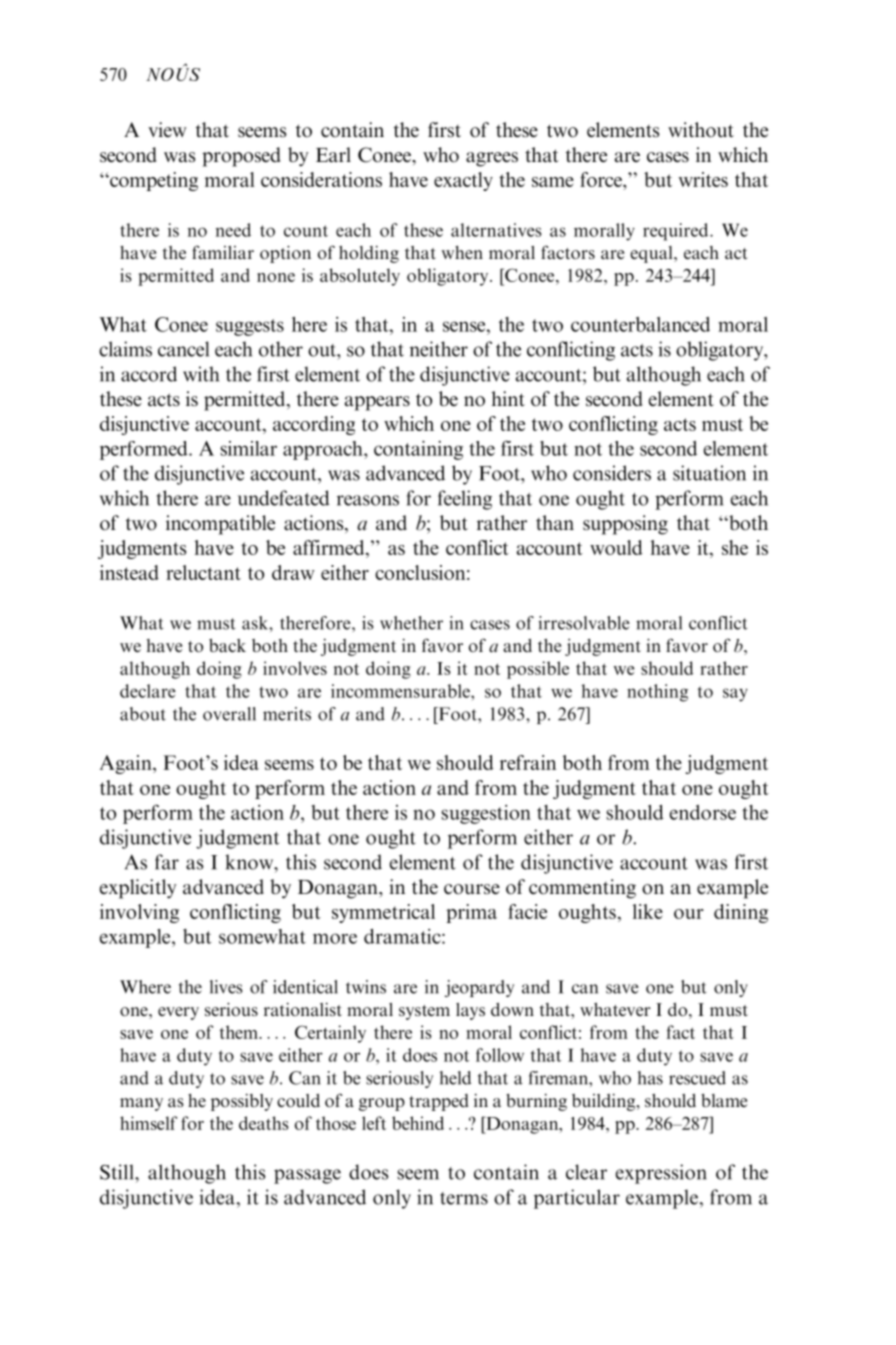 Image resolution: width=896 pixels, height=1345 pixels. Describe the element at coordinates (167, 129) in the screenshot. I see `view` at that location.
